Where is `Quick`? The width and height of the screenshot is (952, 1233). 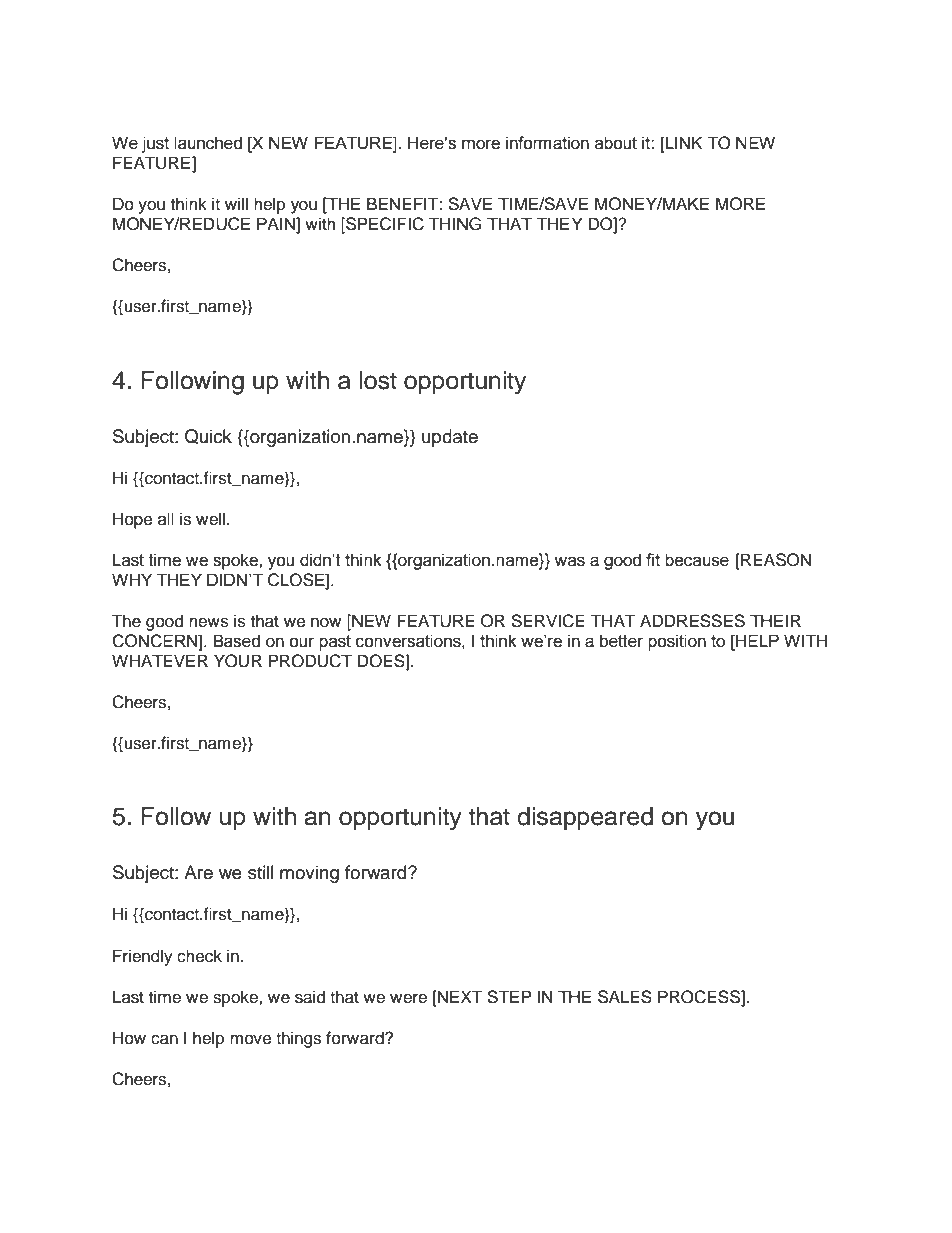 Quick is located at coordinates (208, 436).
